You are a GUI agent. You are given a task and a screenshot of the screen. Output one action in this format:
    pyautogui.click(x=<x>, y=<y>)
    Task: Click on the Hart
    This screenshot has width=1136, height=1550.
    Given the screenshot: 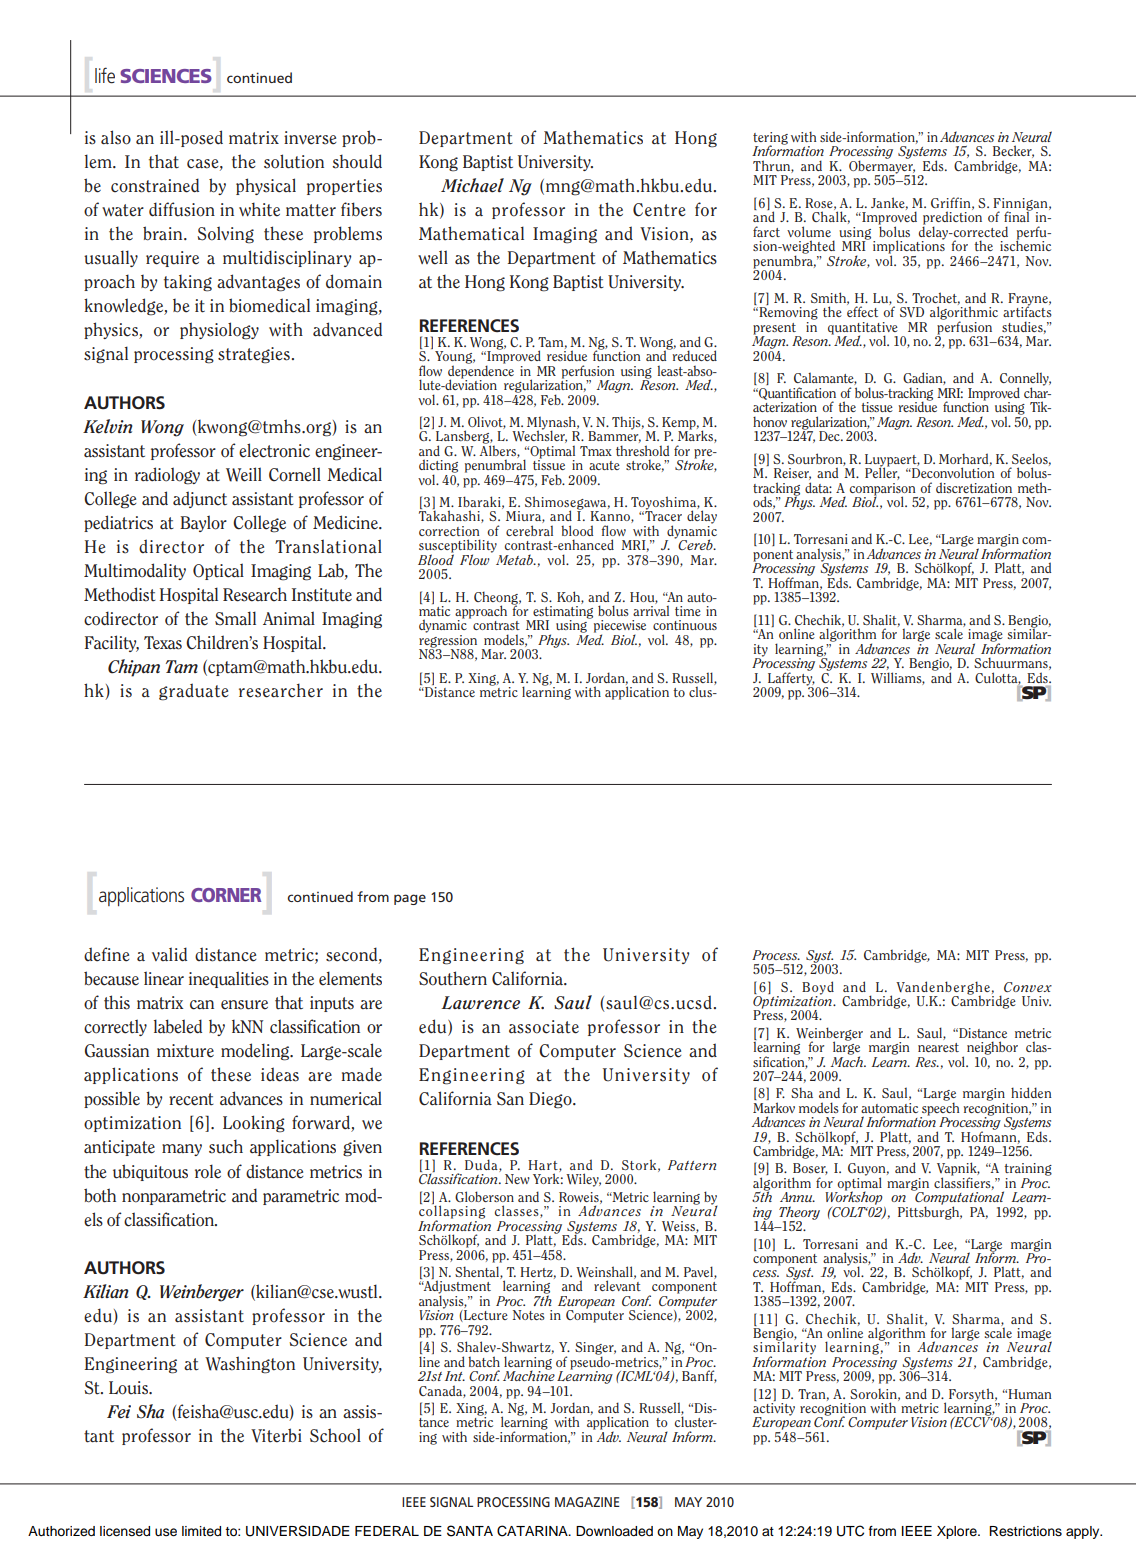 What is the action you would take?
    pyautogui.click(x=544, y=1166)
